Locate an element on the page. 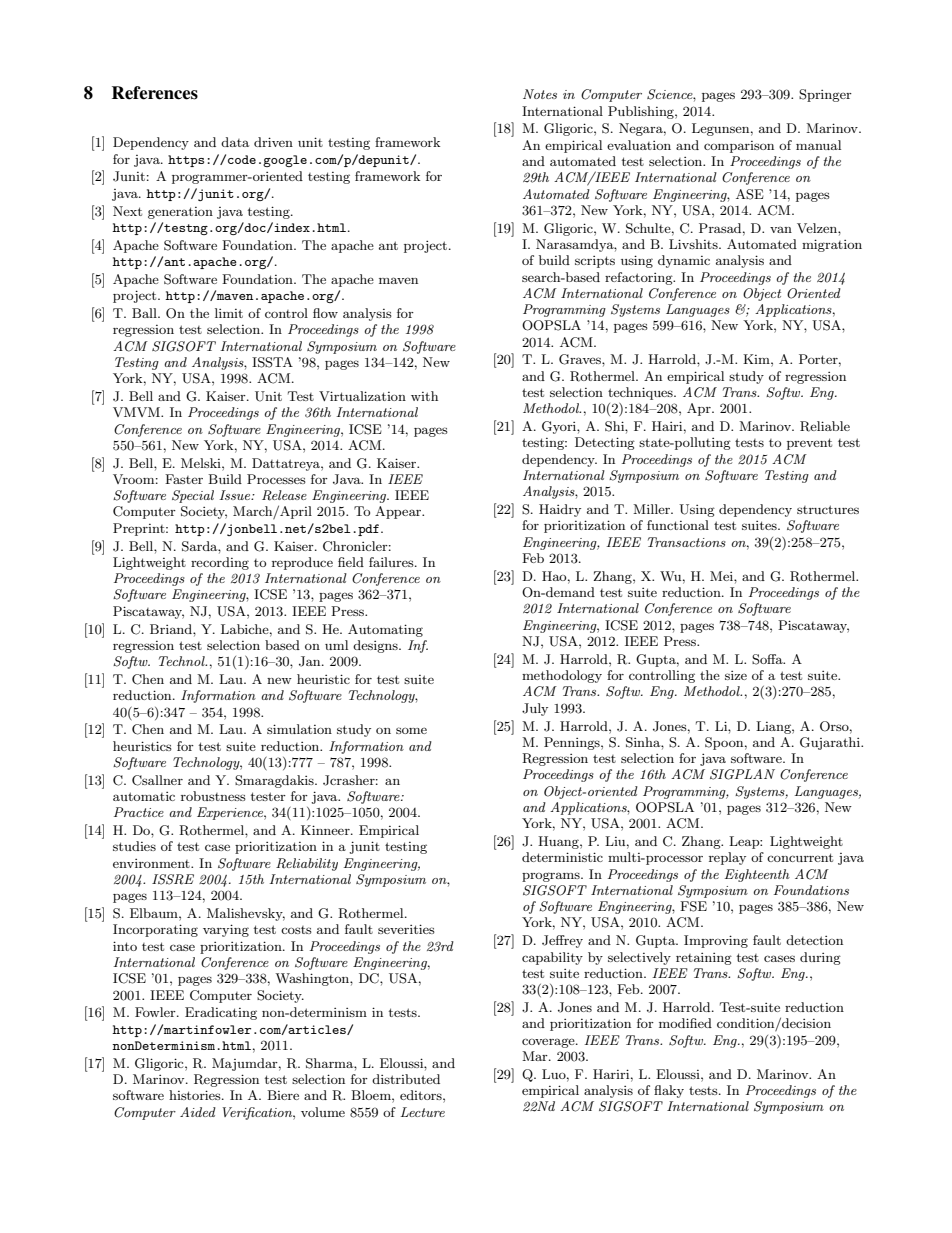 Image resolution: width=952 pixels, height=1233 pixels. Mei is located at coordinates (722, 576).
